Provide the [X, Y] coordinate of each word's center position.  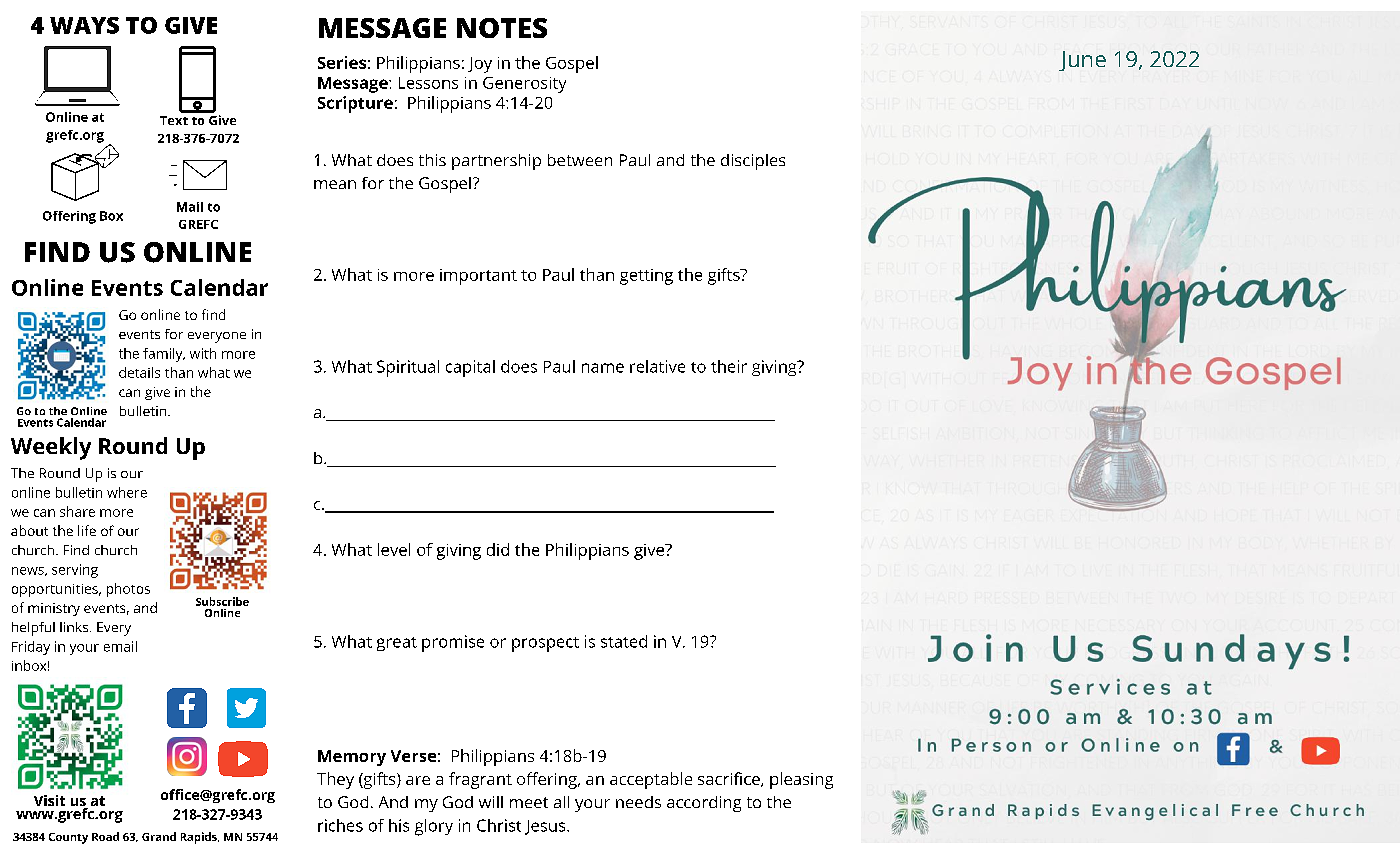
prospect [545, 644]
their [729, 366]
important [478, 277]
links [75, 627]
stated [624, 641]
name [603, 368]
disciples [753, 162]
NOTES [502, 28]
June [1082, 61]
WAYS [84, 25]
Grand [159, 836]
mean [335, 184]
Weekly [51, 448]
